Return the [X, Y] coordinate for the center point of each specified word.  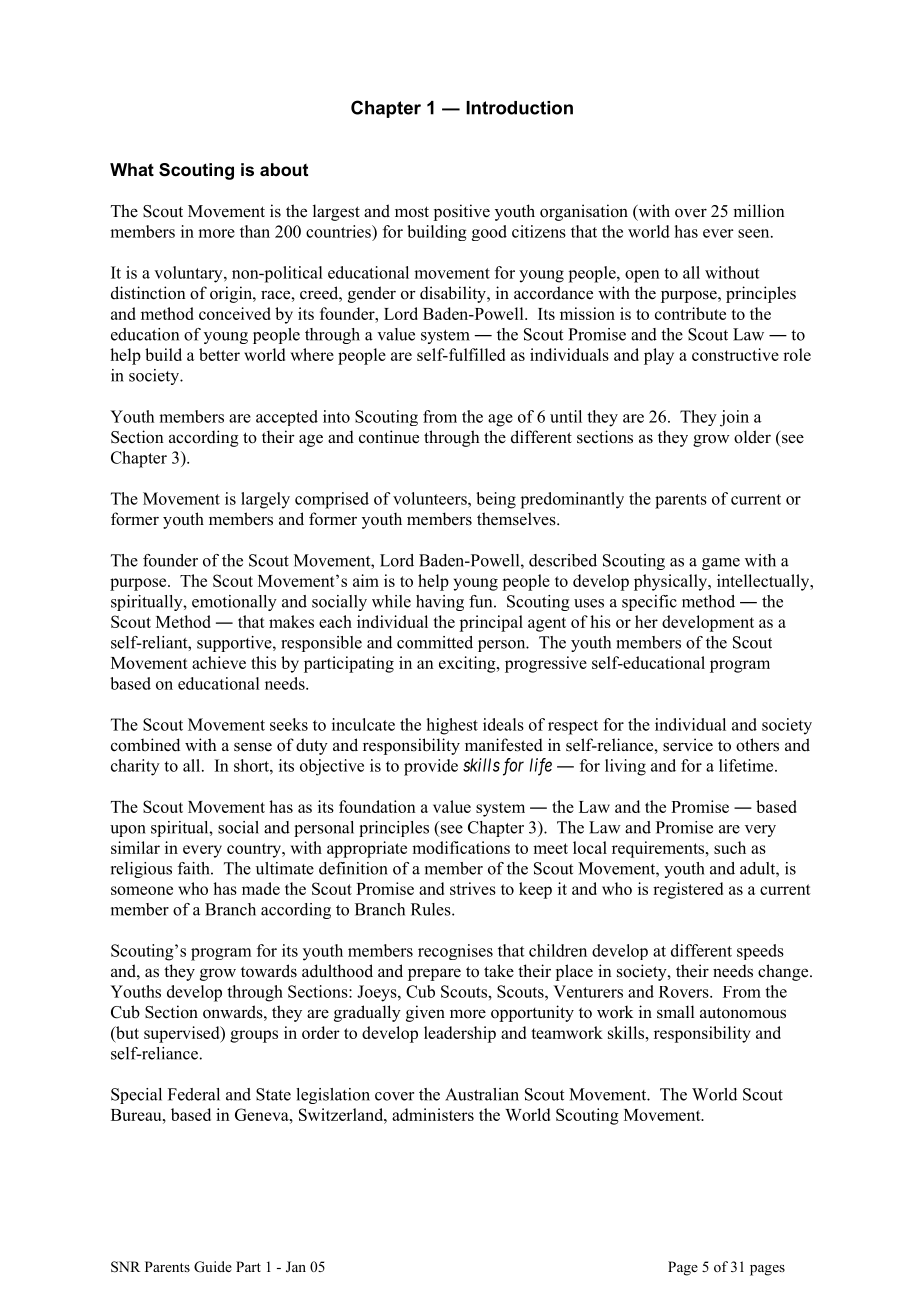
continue [389, 437]
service [688, 745]
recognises [455, 952]
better [219, 354]
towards [269, 971]
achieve [219, 662]
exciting [468, 664]
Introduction [519, 108]
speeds [760, 952]
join [734, 418]
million [759, 211]
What [132, 169]
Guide [213, 1267]
